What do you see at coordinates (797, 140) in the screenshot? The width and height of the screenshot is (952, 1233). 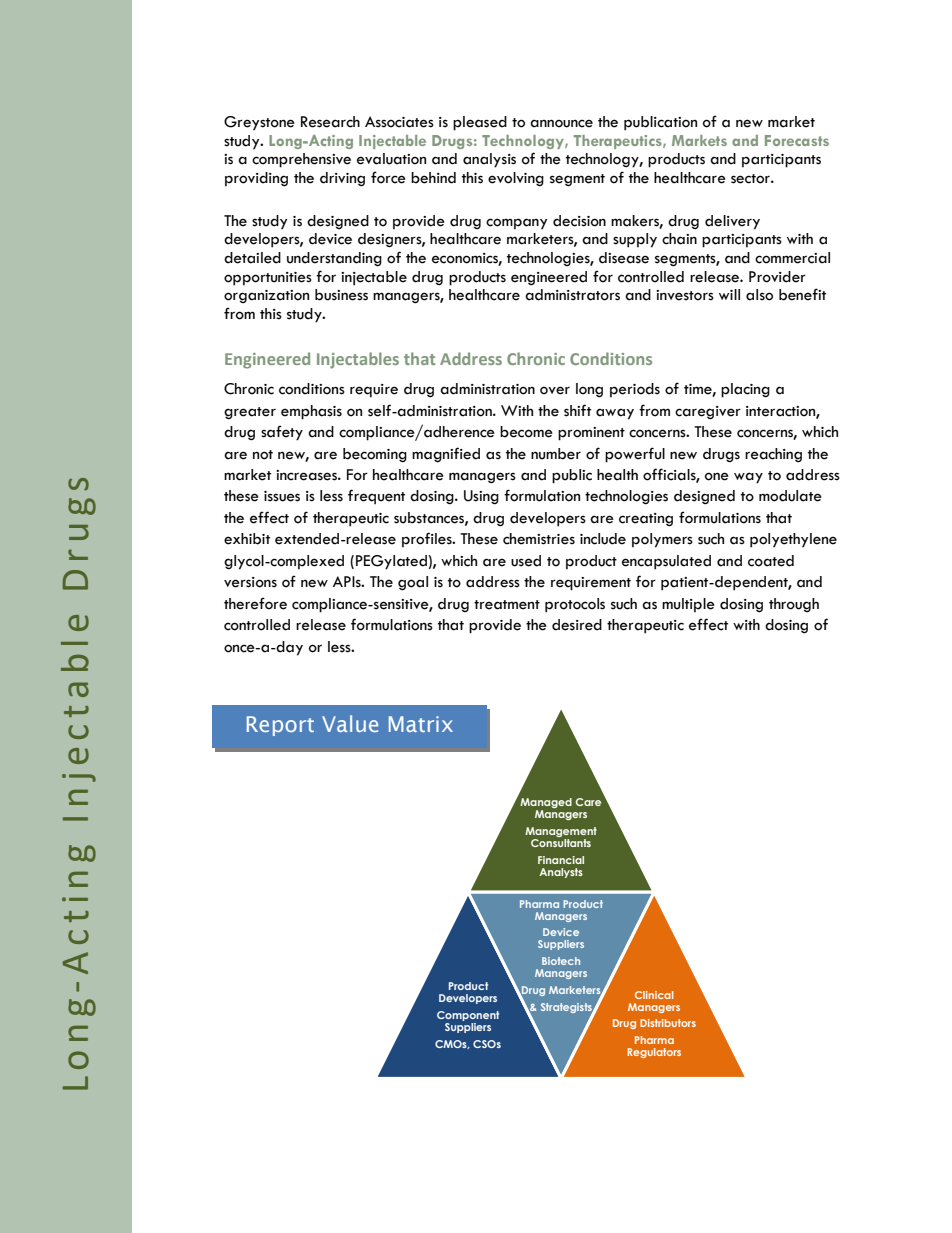 I see `Forecasts` at bounding box center [797, 140].
